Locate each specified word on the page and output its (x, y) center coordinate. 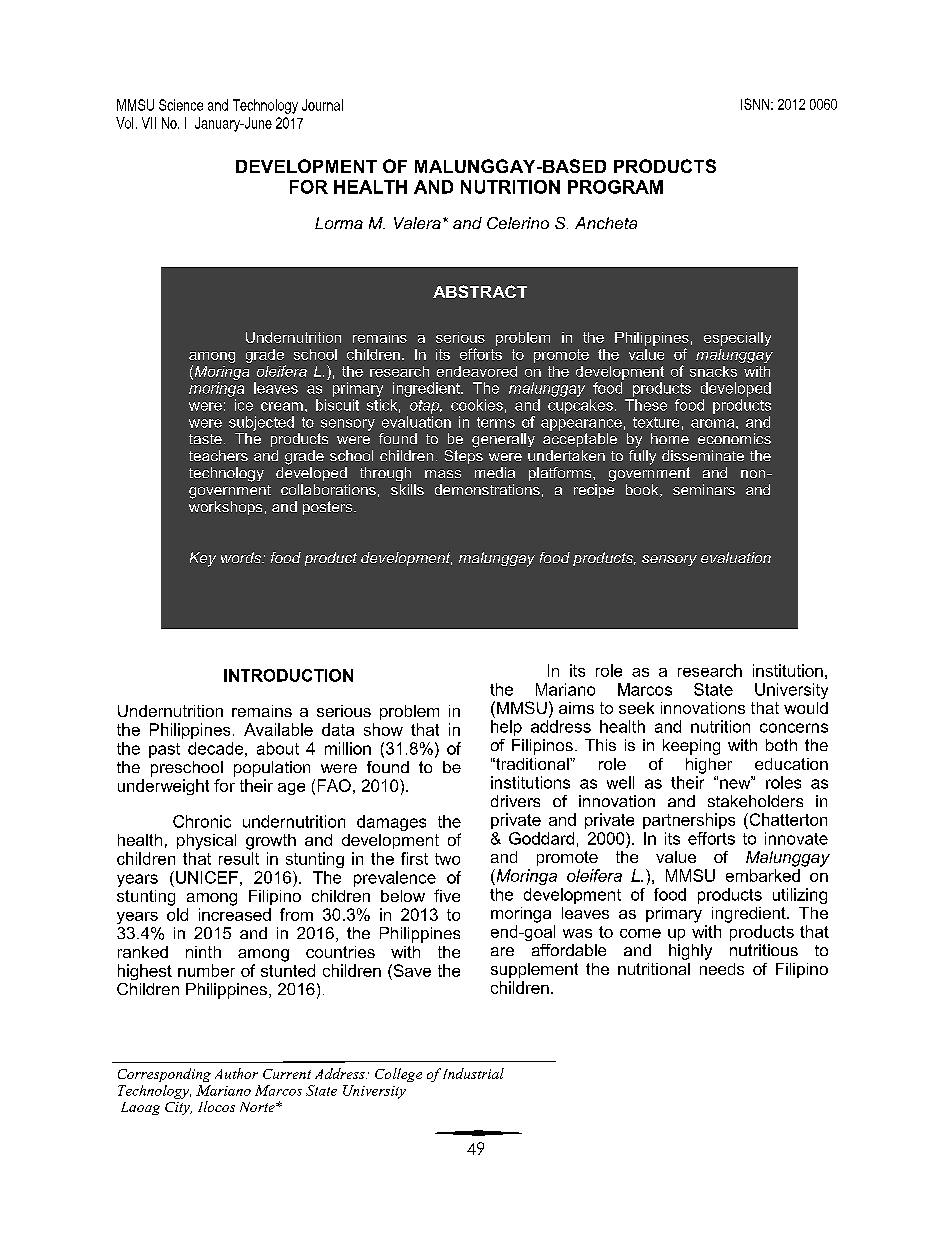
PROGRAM (615, 187)
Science (181, 105)
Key (203, 559)
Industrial (473, 1073)
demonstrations (487, 489)
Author (236, 1073)
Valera (417, 223)
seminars (704, 489)
